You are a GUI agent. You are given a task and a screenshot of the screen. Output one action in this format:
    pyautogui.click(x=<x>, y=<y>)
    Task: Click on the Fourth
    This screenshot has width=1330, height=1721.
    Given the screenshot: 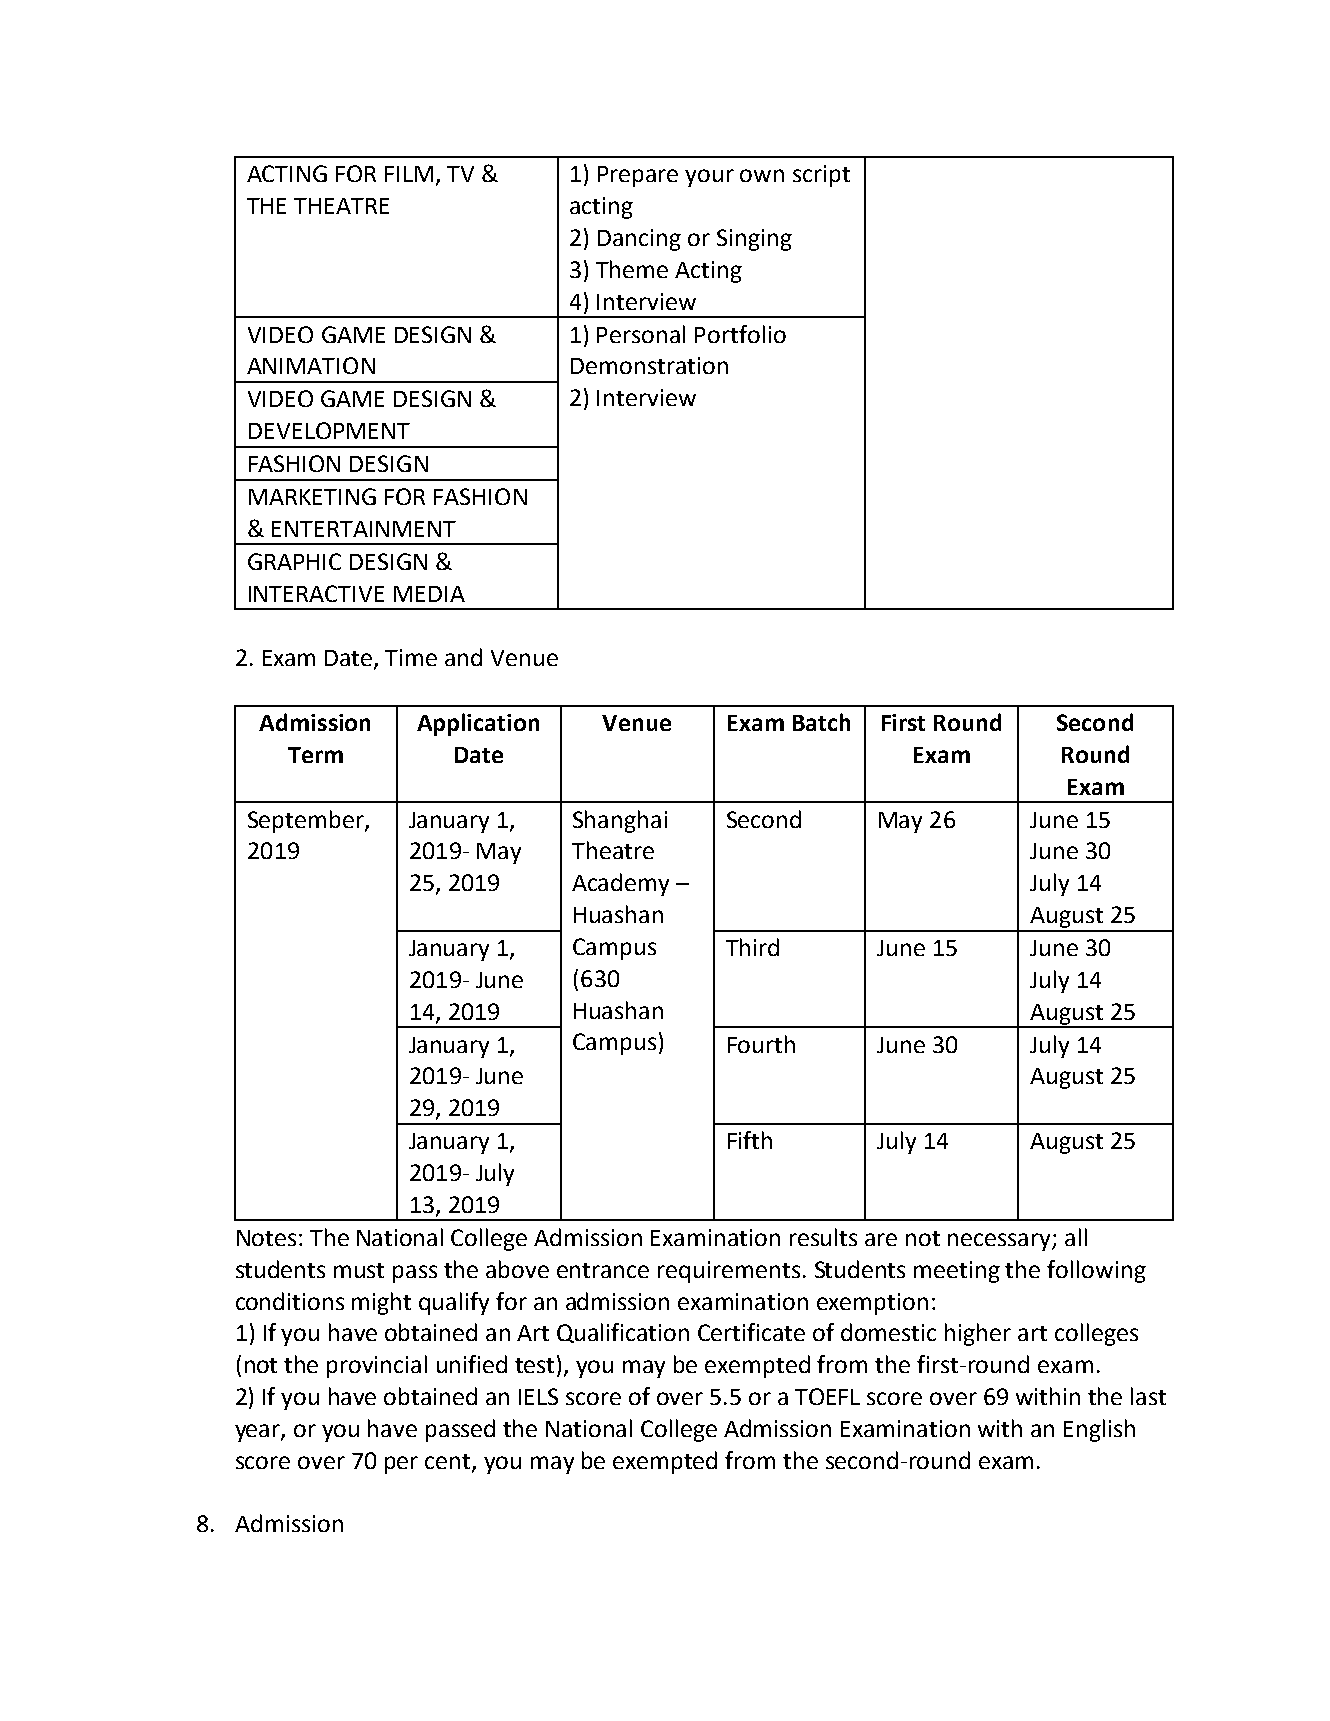 What is the action you would take?
    pyautogui.click(x=761, y=1044)
